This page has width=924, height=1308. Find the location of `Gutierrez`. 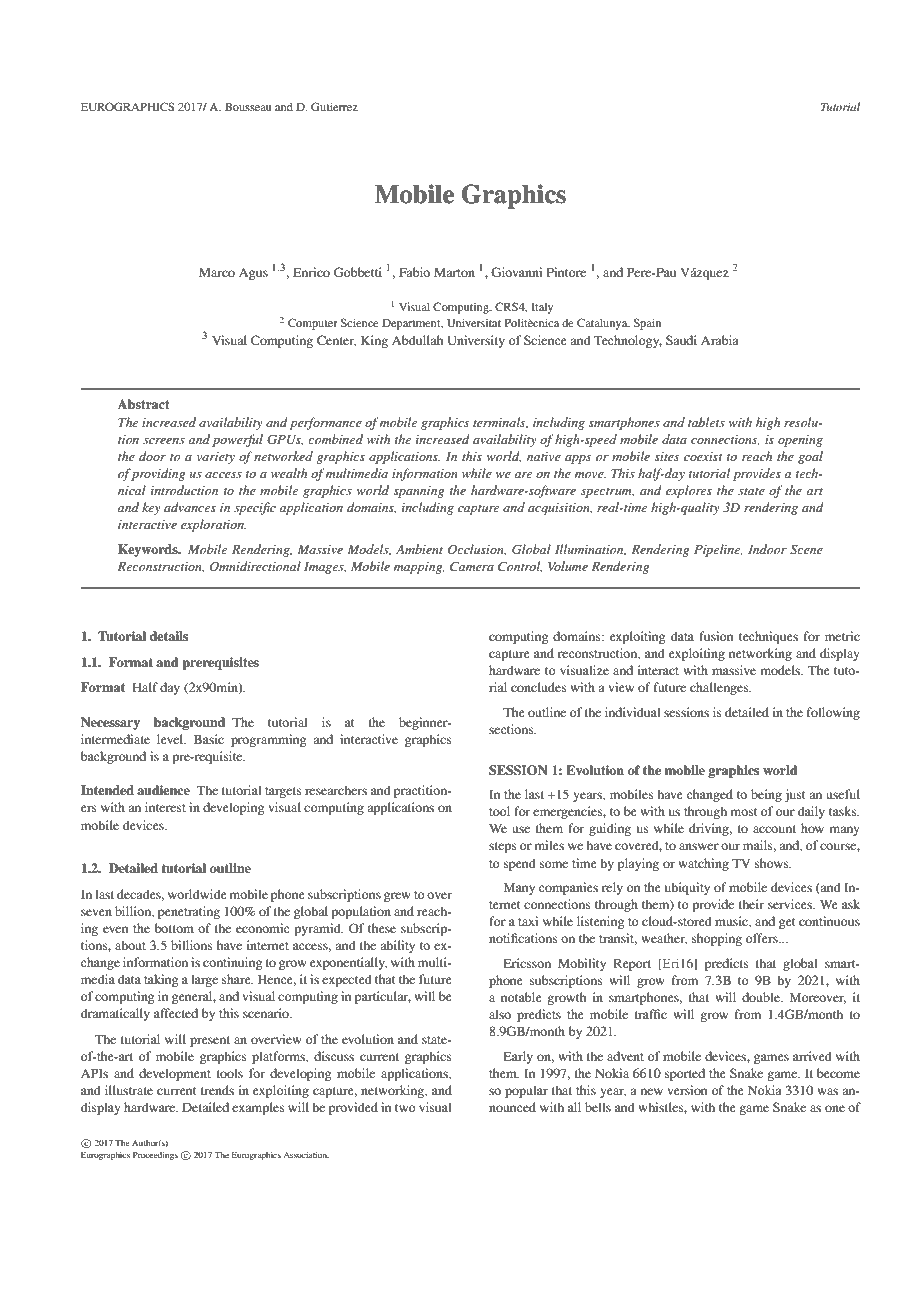

Gutierrez is located at coordinates (334, 106).
